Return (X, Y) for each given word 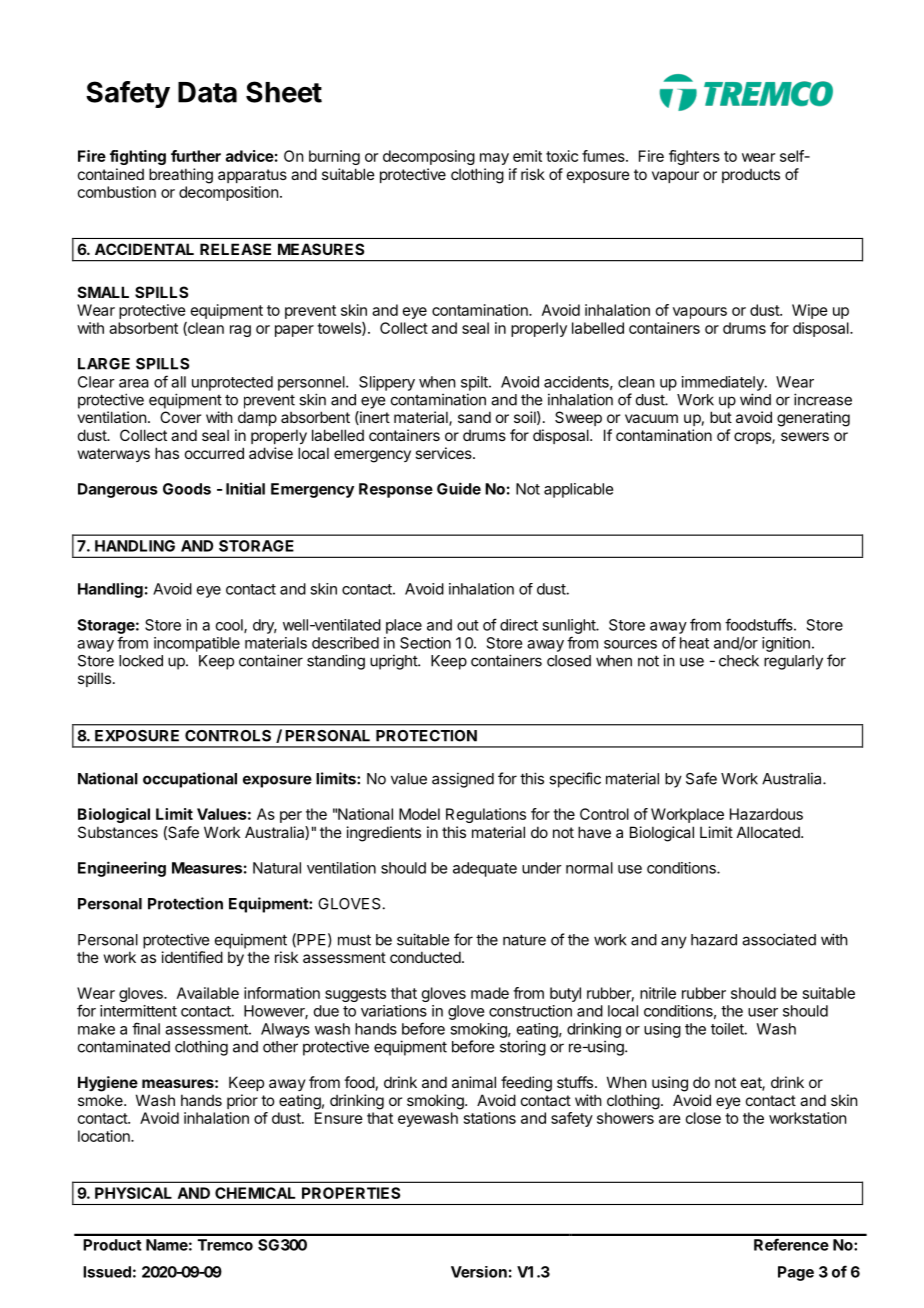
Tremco (225, 1245)
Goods (187, 489)
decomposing (429, 157)
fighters (694, 157)
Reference (791, 1244)
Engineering (122, 869)
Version (479, 1272)
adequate (485, 869)
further (196, 156)
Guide (459, 488)
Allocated (769, 832)
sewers (805, 436)
